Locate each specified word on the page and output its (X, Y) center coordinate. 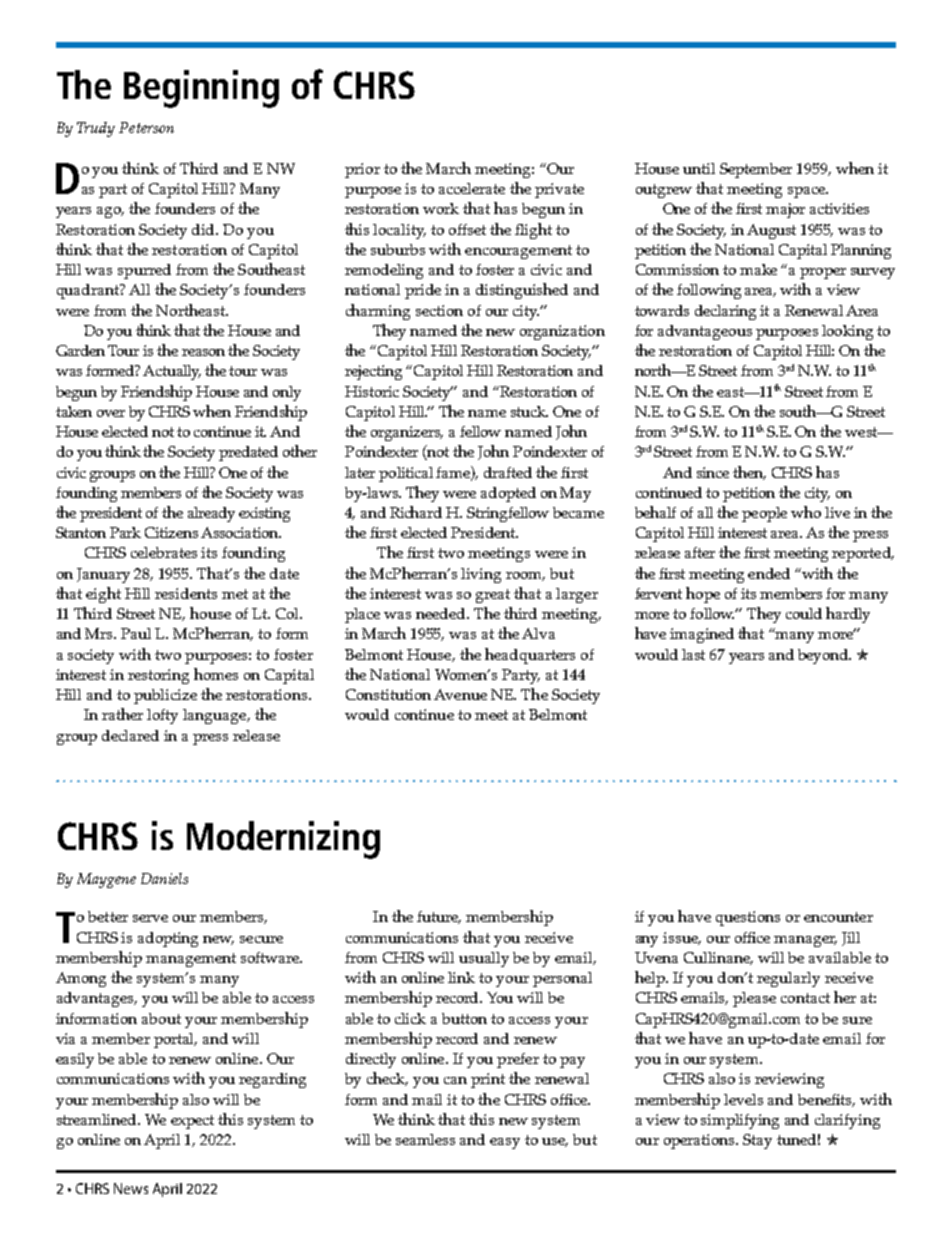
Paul (136, 633)
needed (442, 613)
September (756, 170)
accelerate (472, 188)
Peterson (146, 127)
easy (505, 1143)
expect (192, 1122)
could (804, 613)
